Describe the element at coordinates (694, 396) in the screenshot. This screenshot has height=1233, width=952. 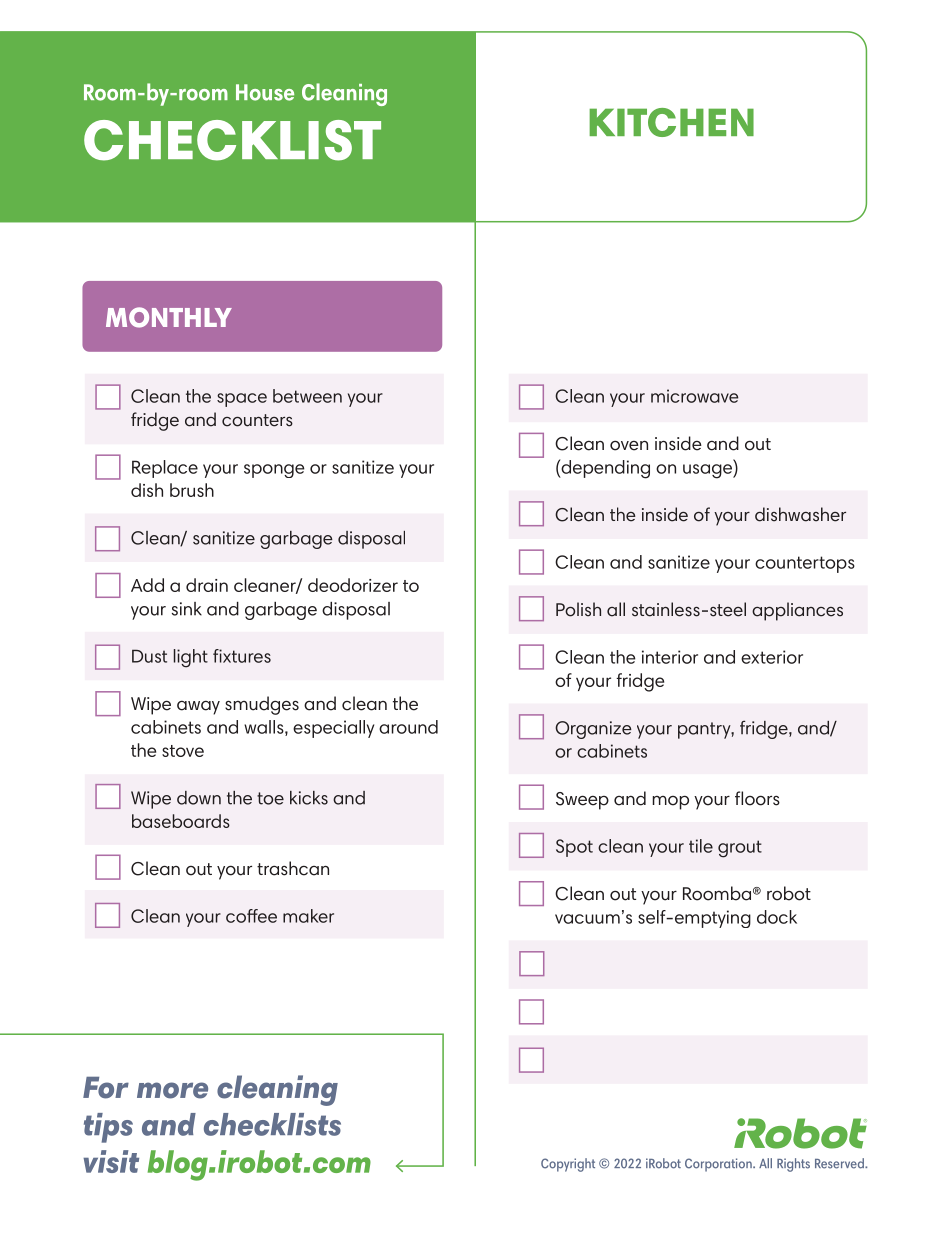
I see `microwave` at that location.
